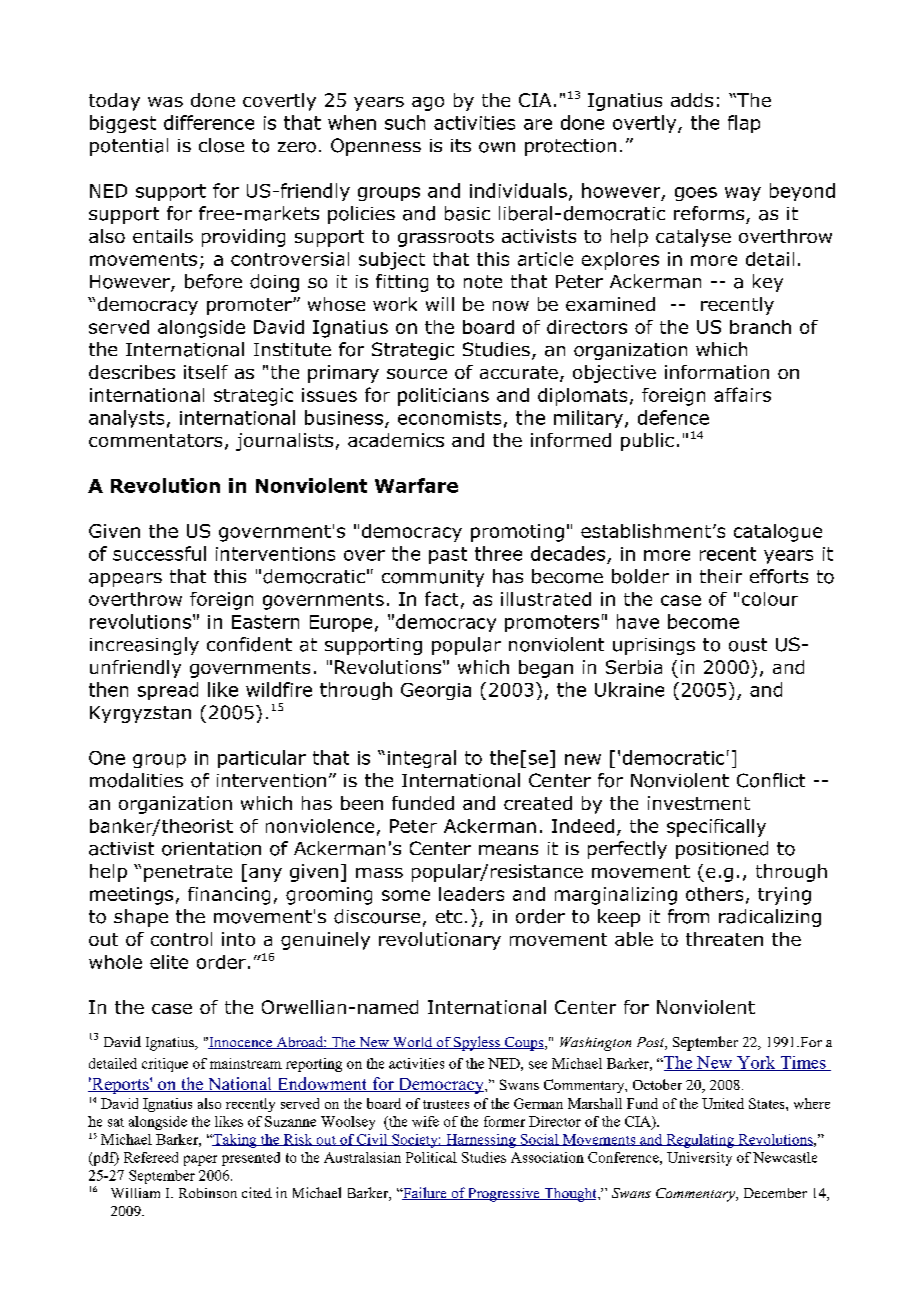 This document has height=1308, width=924. What do you see at coordinates (209, 122) in the document?
I see `difference` at bounding box center [209, 122].
